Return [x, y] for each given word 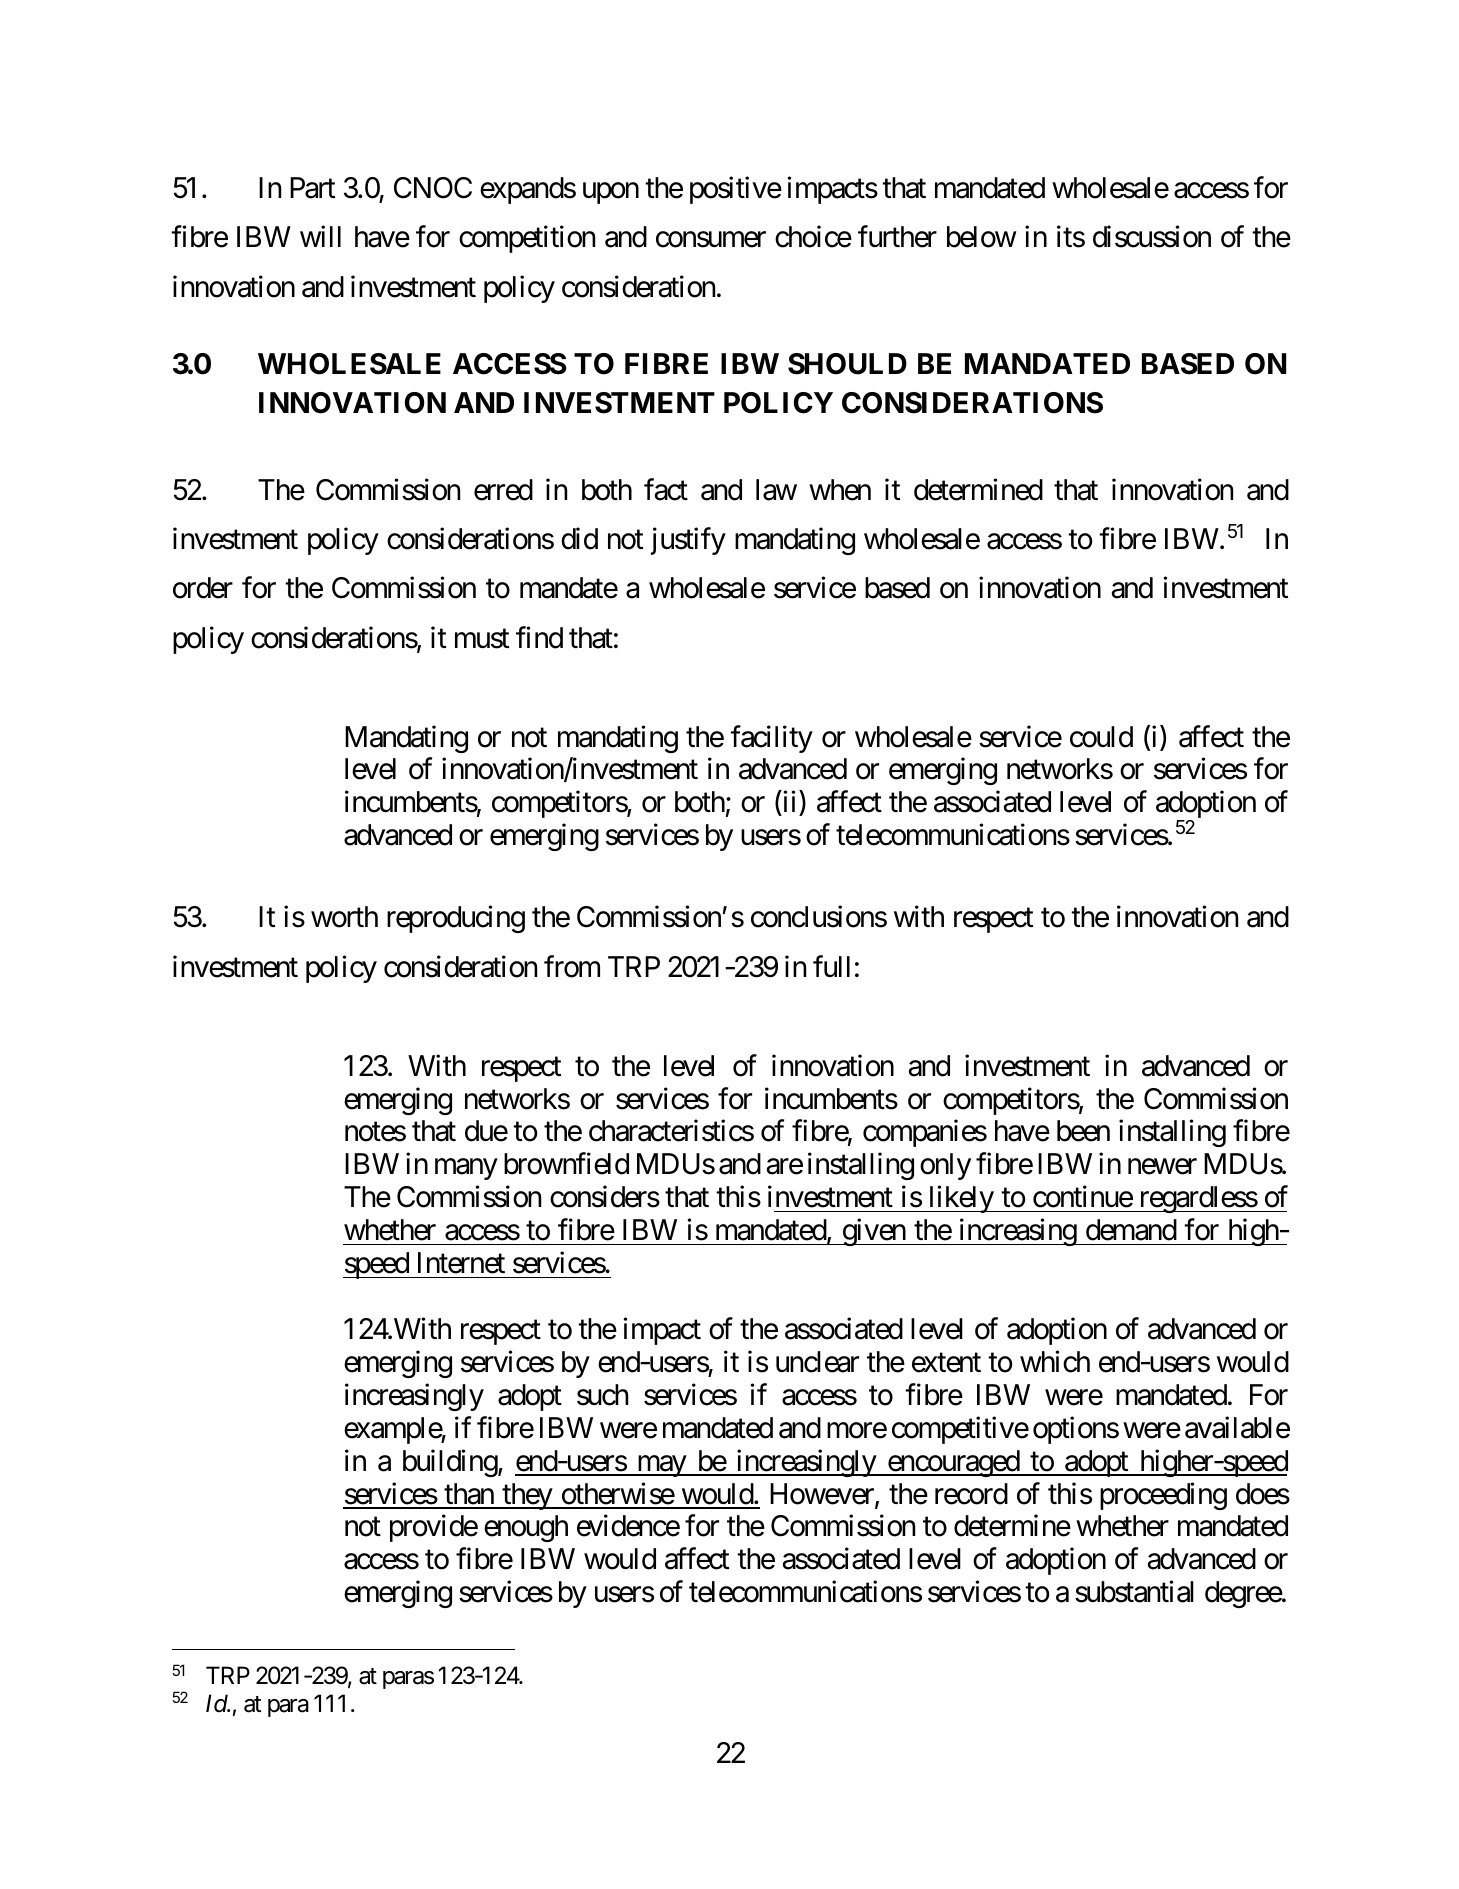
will [320, 236]
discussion [1152, 237]
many [466, 1169]
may [661, 1466]
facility [771, 739]
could [1101, 737]
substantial [1134, 1592]
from [572, 966]
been [1083, 1131]
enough [526, 1528]
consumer [711, 240]
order [203, 588]
